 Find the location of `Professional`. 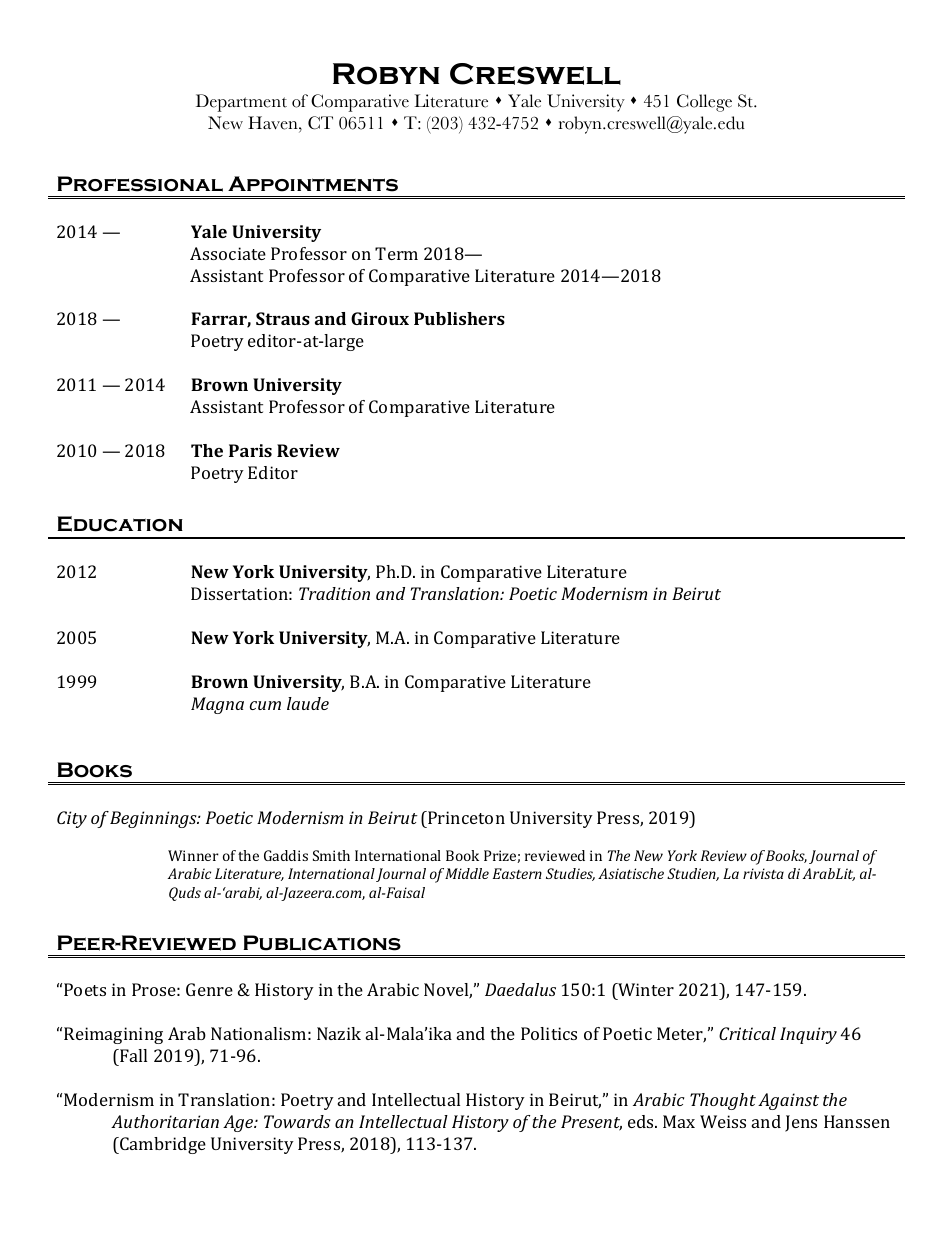

Professional is located at coordinates (140, 184).
